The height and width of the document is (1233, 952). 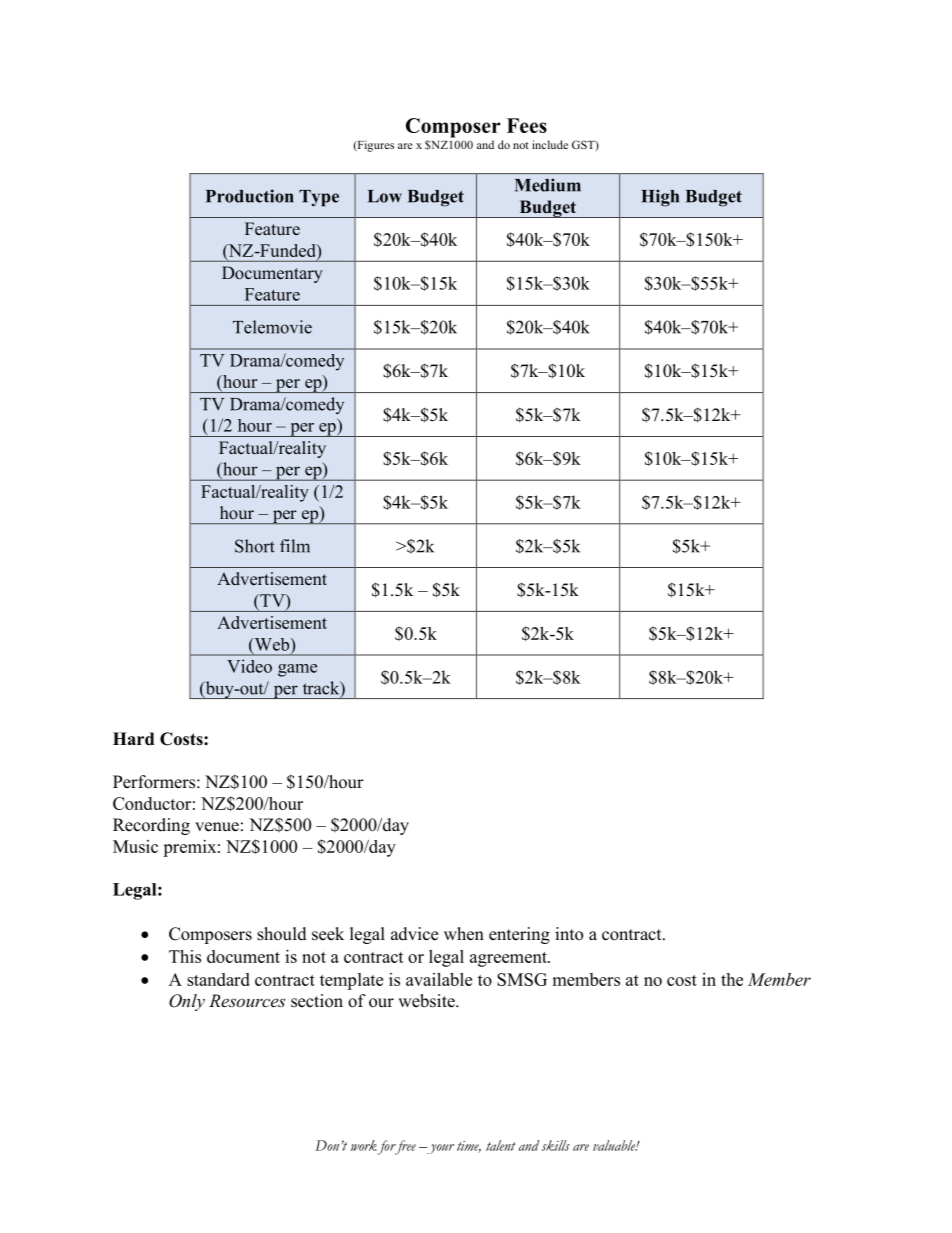 I want to click on Video, so click(x=249, y=666).
